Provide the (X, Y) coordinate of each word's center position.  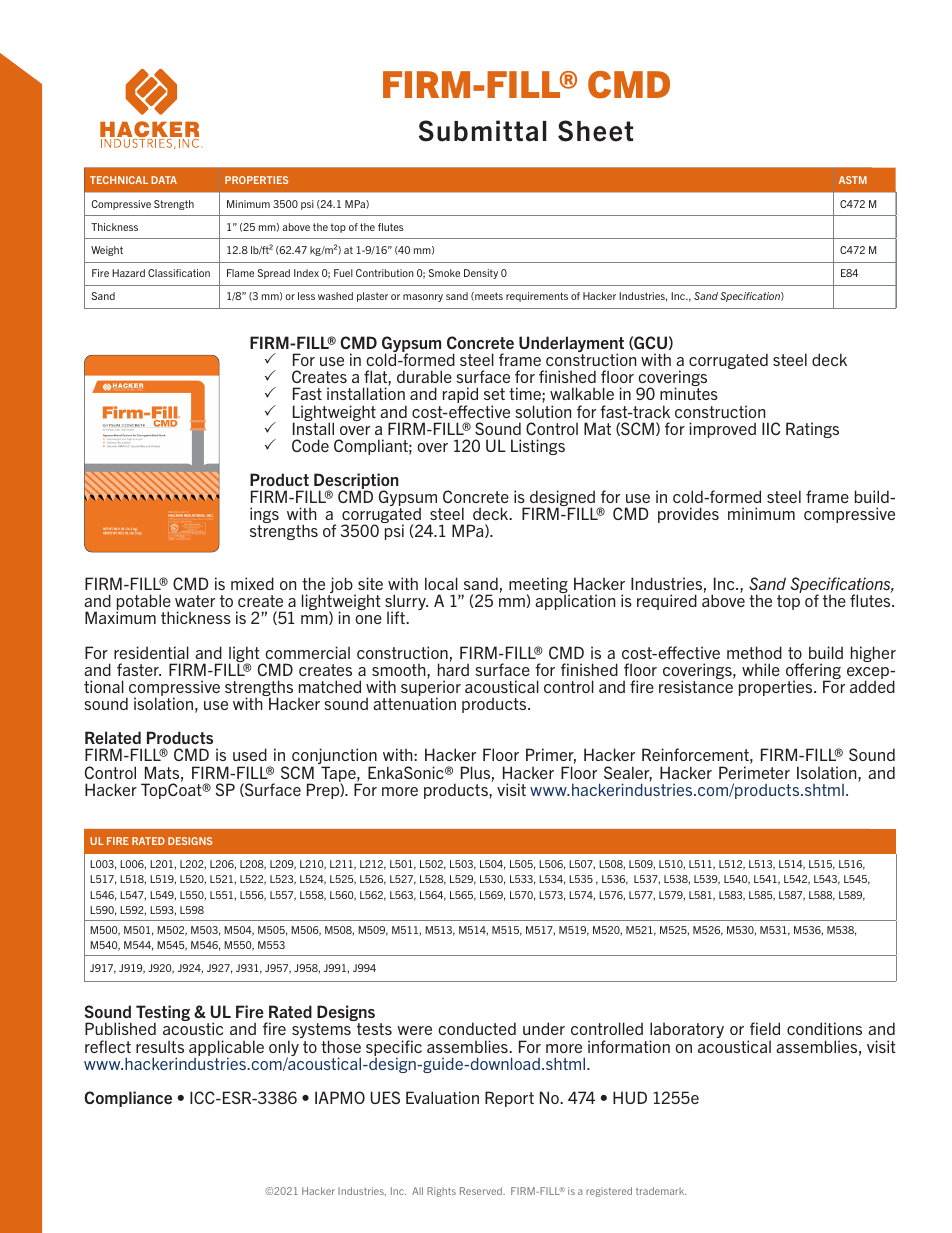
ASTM (853, 180)
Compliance (128, 1099)
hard (453, 669)
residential (151, 652)
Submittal (482, 131)
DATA (164, 180)
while (761, 669)
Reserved (482, 1191)
